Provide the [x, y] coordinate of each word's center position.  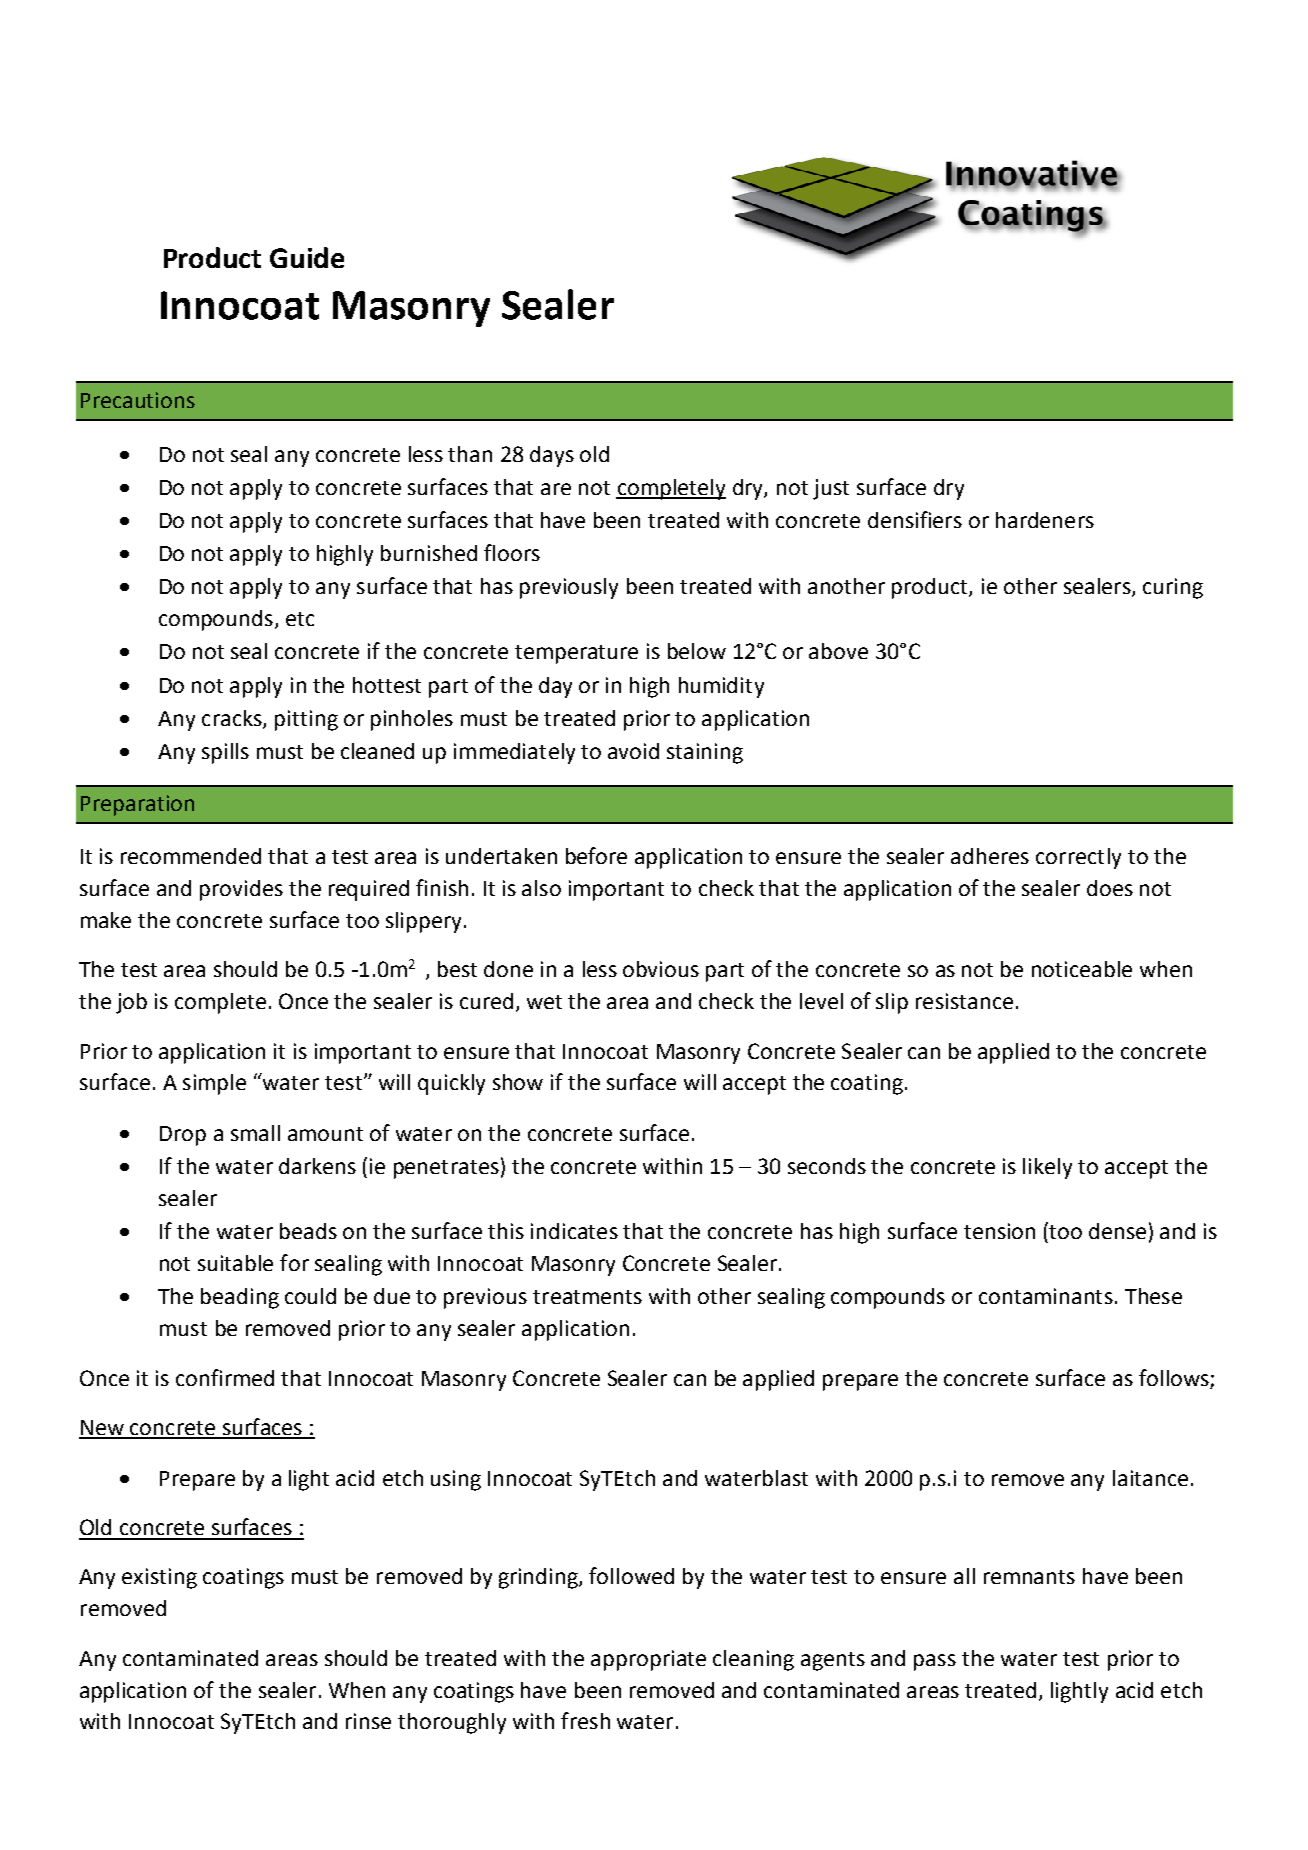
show [518, 1082]
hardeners [1045, 520]
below [697, 651]
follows [1174, 1377]
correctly [1078, 858]
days [552, 456]
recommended [191, 856]
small [255, 1133]
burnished [429, 553]
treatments [587, 1297]
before [596, 855]
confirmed [225, 1377]
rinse [368, 1721]
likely [1047, 1168]
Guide [307, 257]
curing [1173, 588]
